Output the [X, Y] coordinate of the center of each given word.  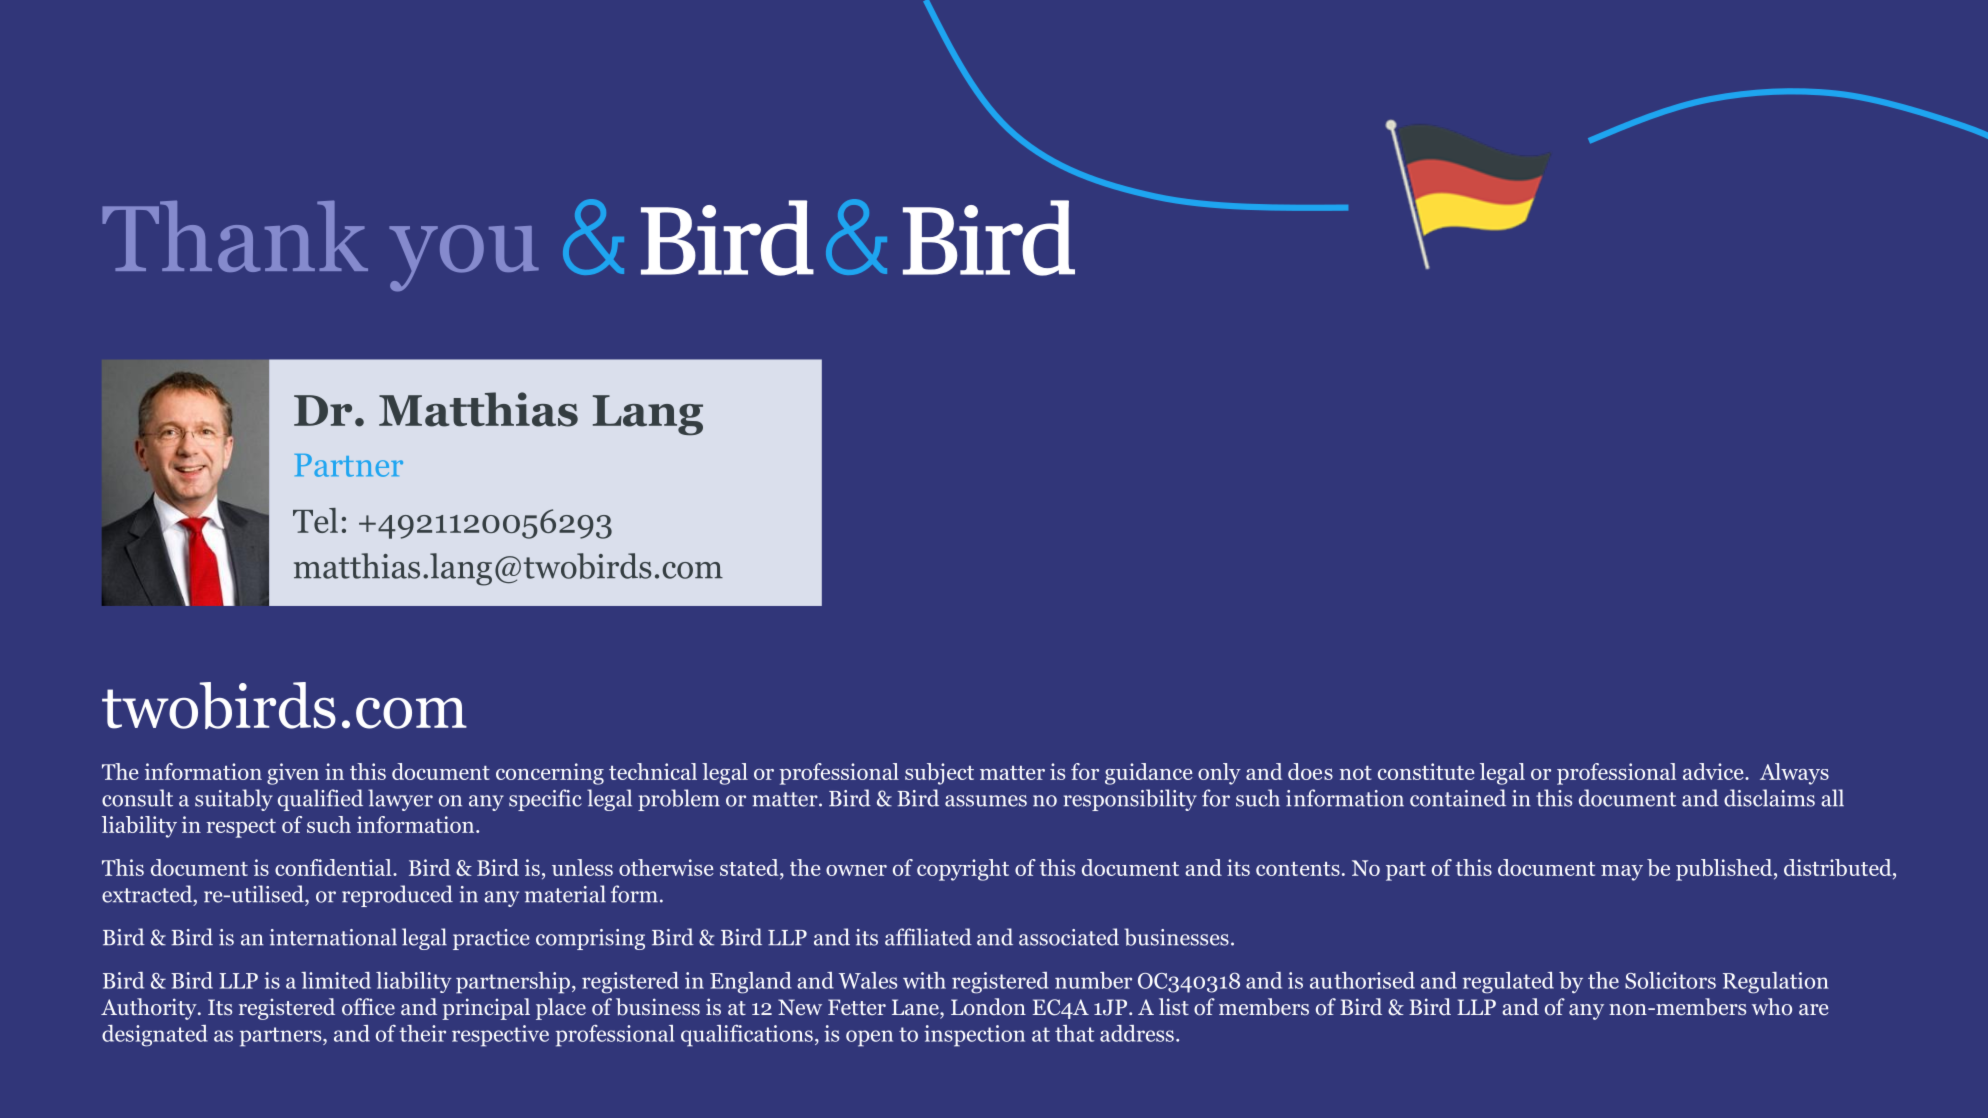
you [464, 258]
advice [1714, 771]
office [368, 1007]
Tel [315, 520]
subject [939, 774]
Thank [235, 236]
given [293, 774]
